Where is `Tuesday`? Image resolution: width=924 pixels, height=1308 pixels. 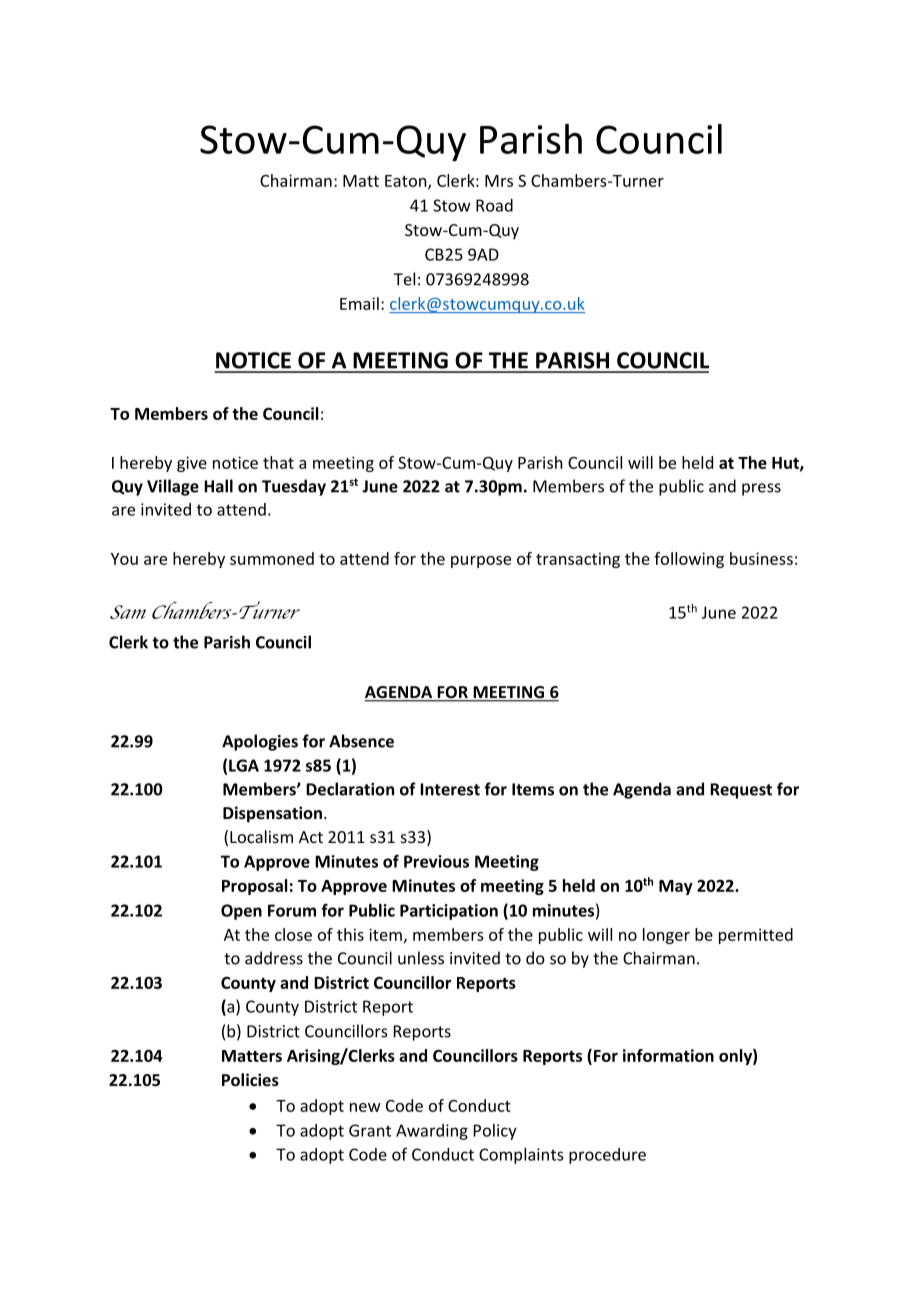 Tuesday is located at coordinates (294, 487).
